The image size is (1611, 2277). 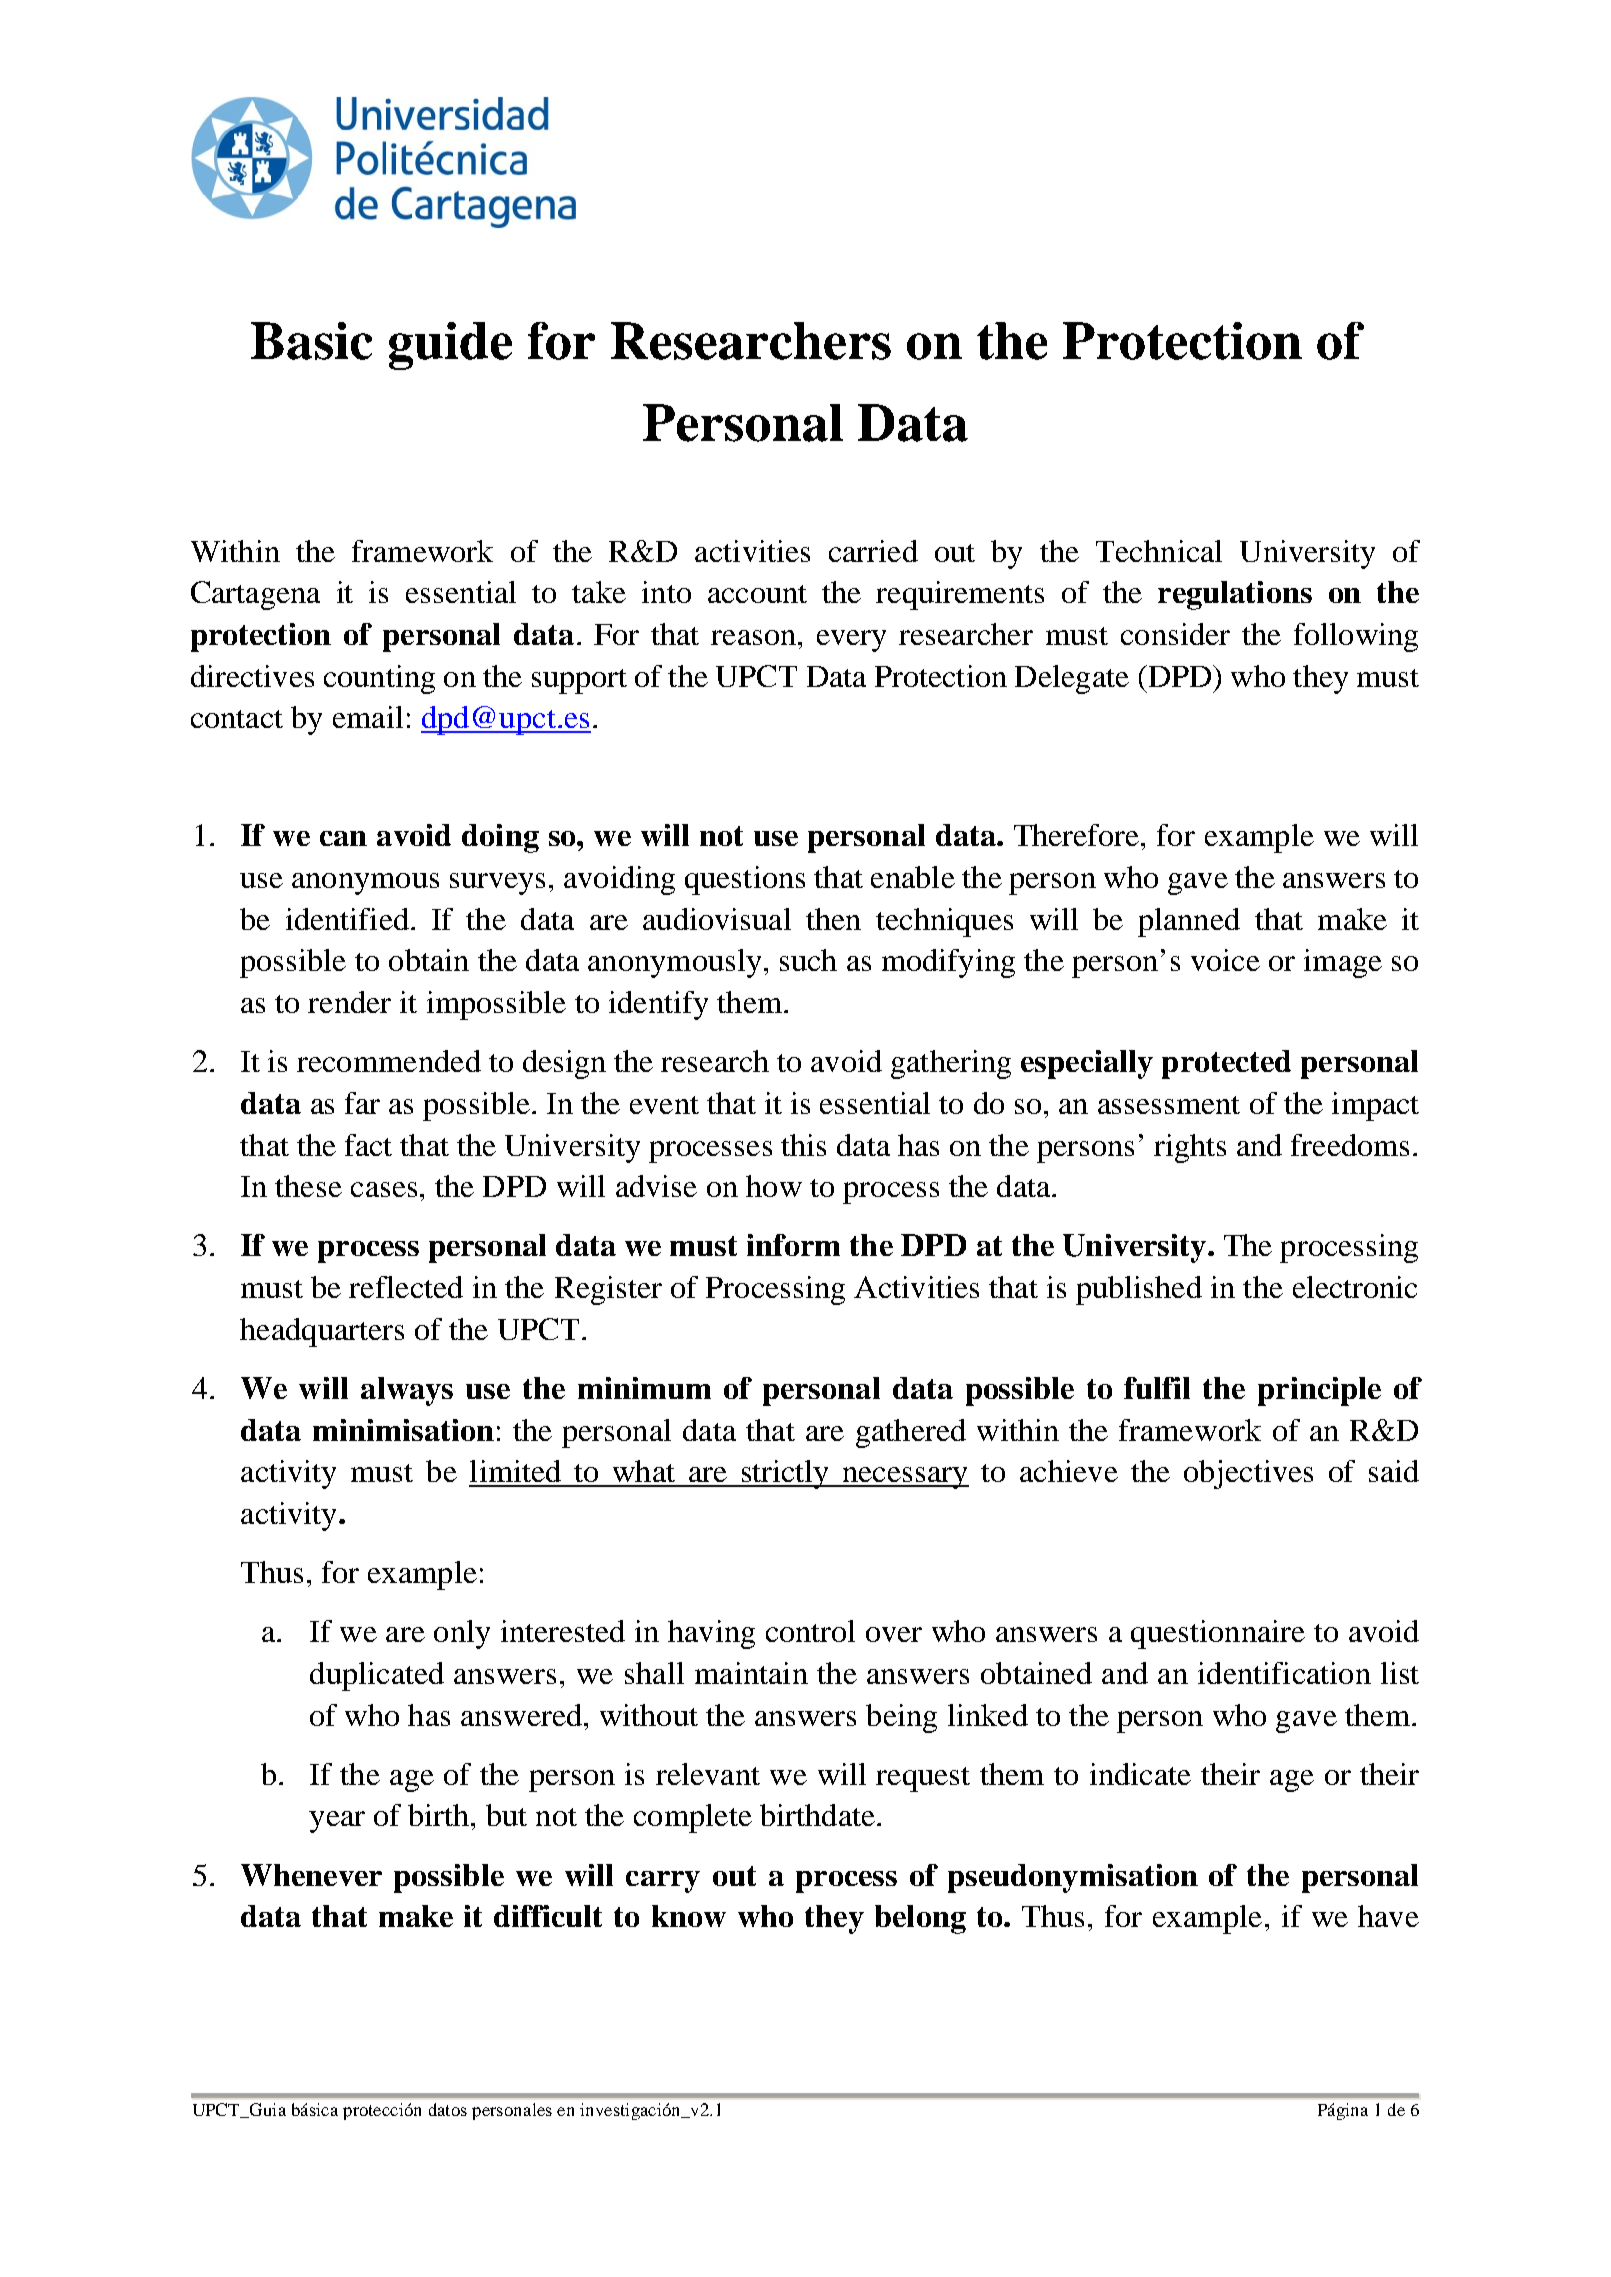 What do you see at coordinates (1218, 1634) in the document?
I see `questionnaire` at bounding box center [1218, 1634].
